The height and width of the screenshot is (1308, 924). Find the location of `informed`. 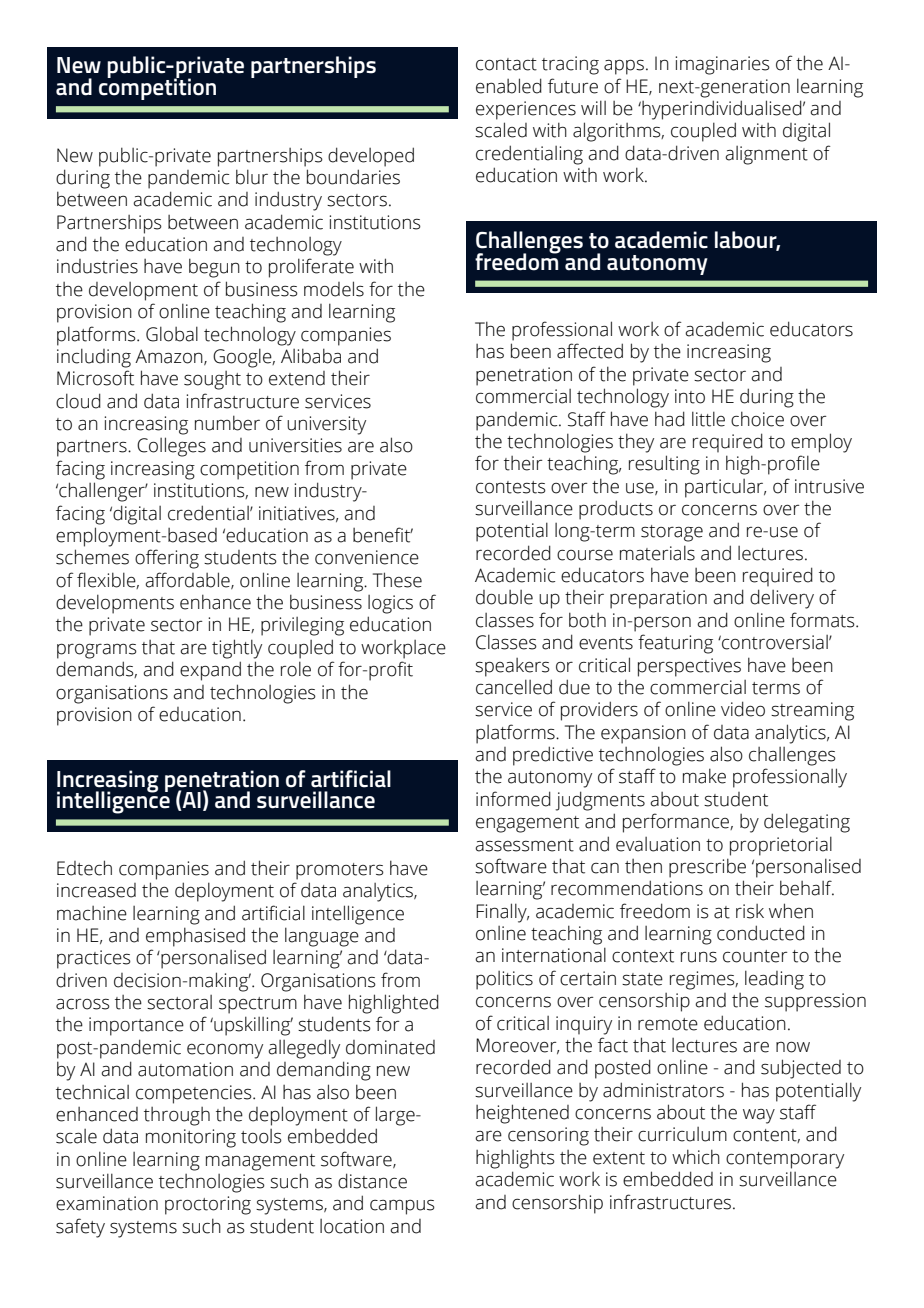

informed is located at coordinates (513, 799).
